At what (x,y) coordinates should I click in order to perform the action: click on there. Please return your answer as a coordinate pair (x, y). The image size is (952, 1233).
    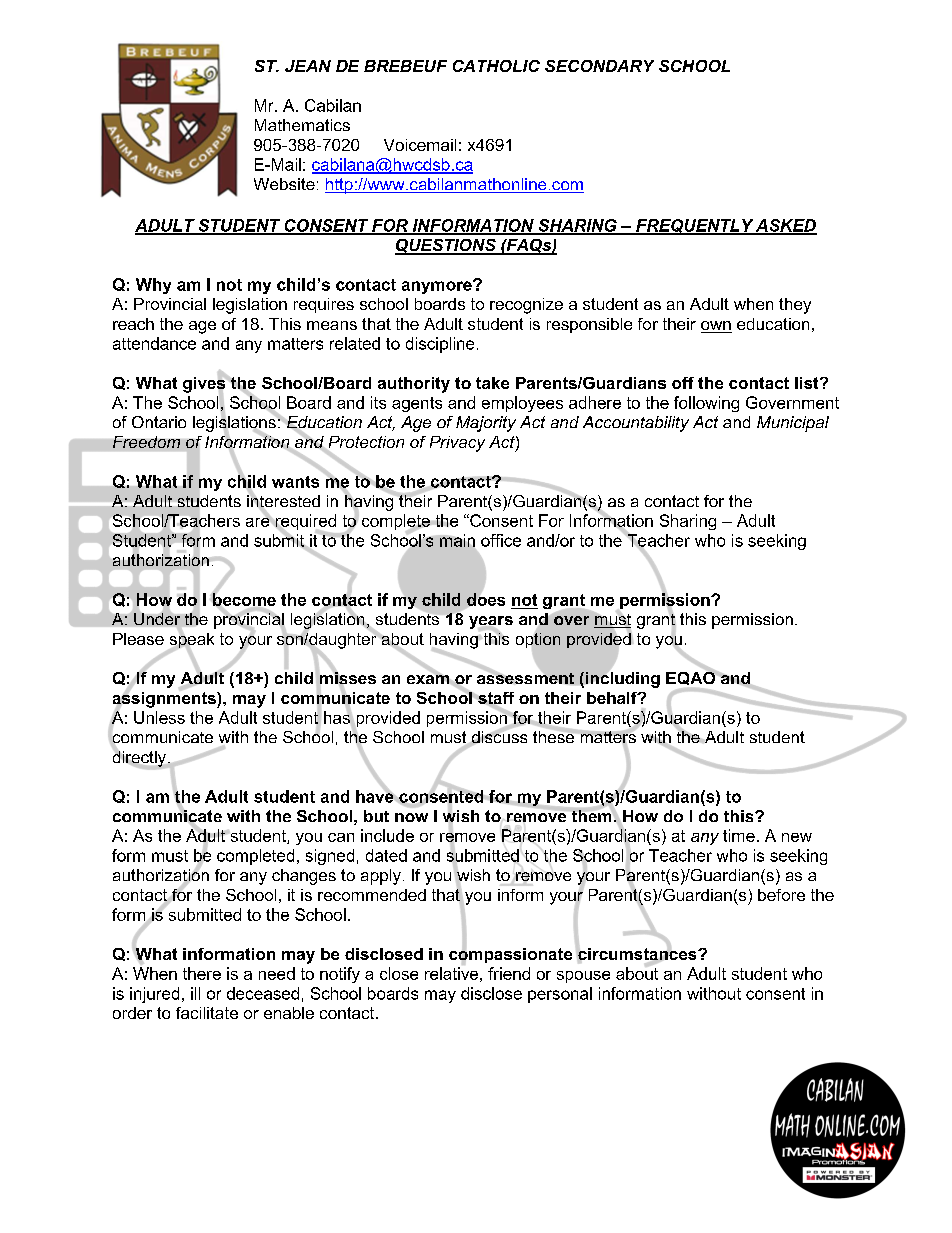
    Looking at the image, I should click on (202, 973).
